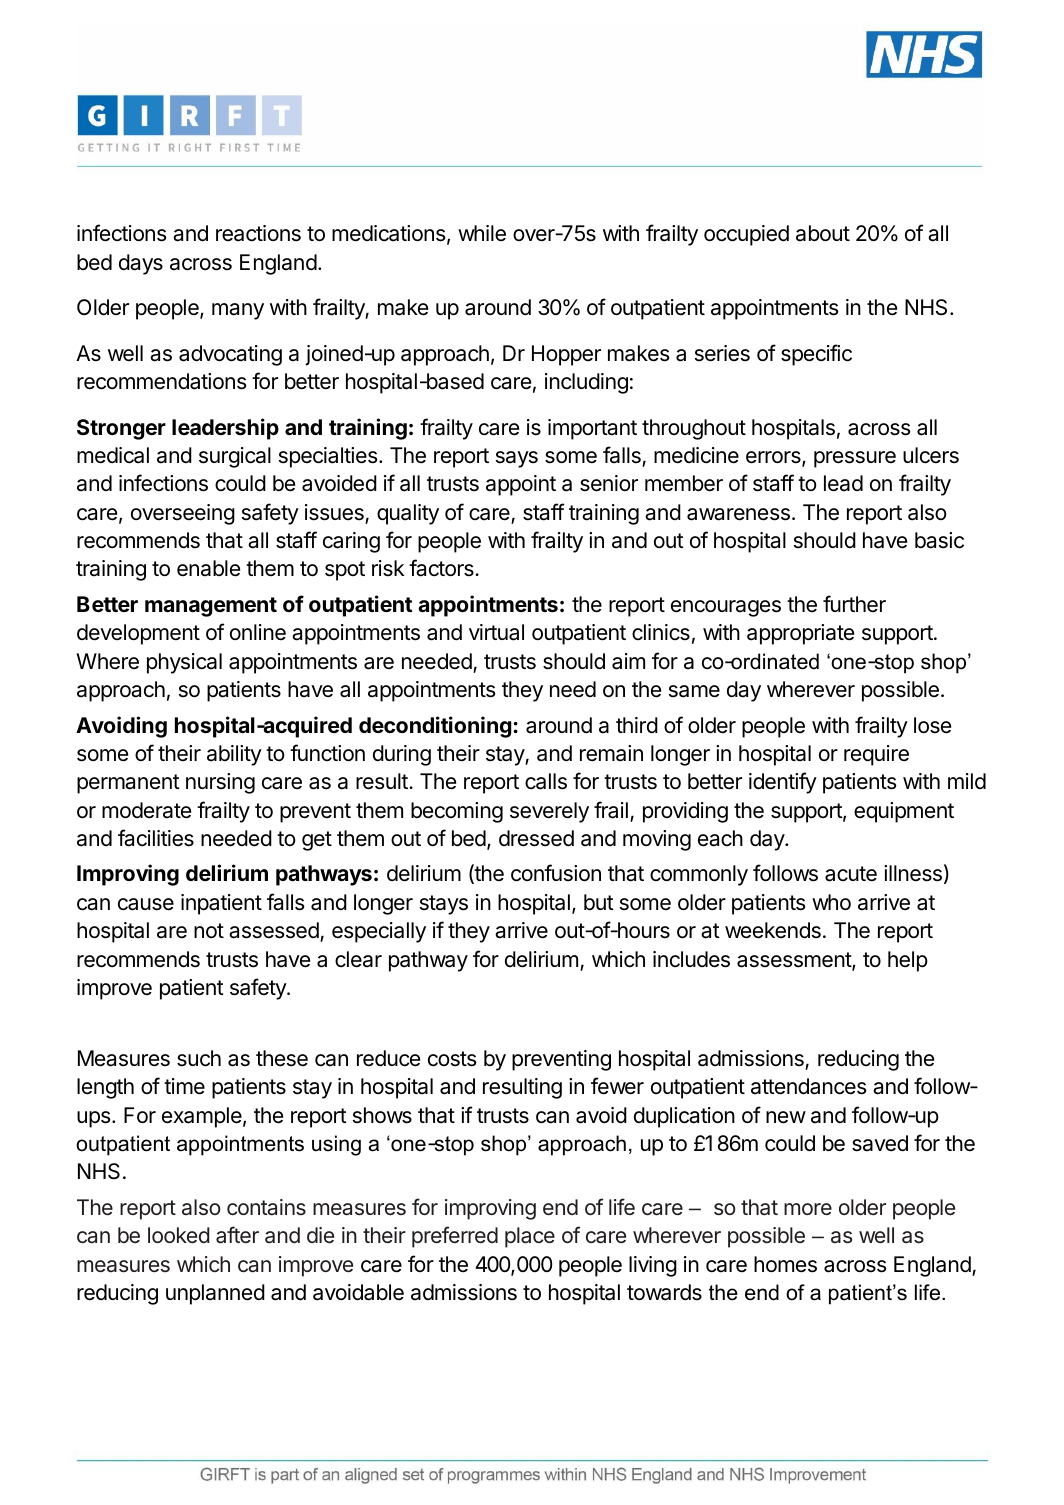 The width and height of the screenshot is (1064, 1505). I want to click on about, so click(823, 233).
